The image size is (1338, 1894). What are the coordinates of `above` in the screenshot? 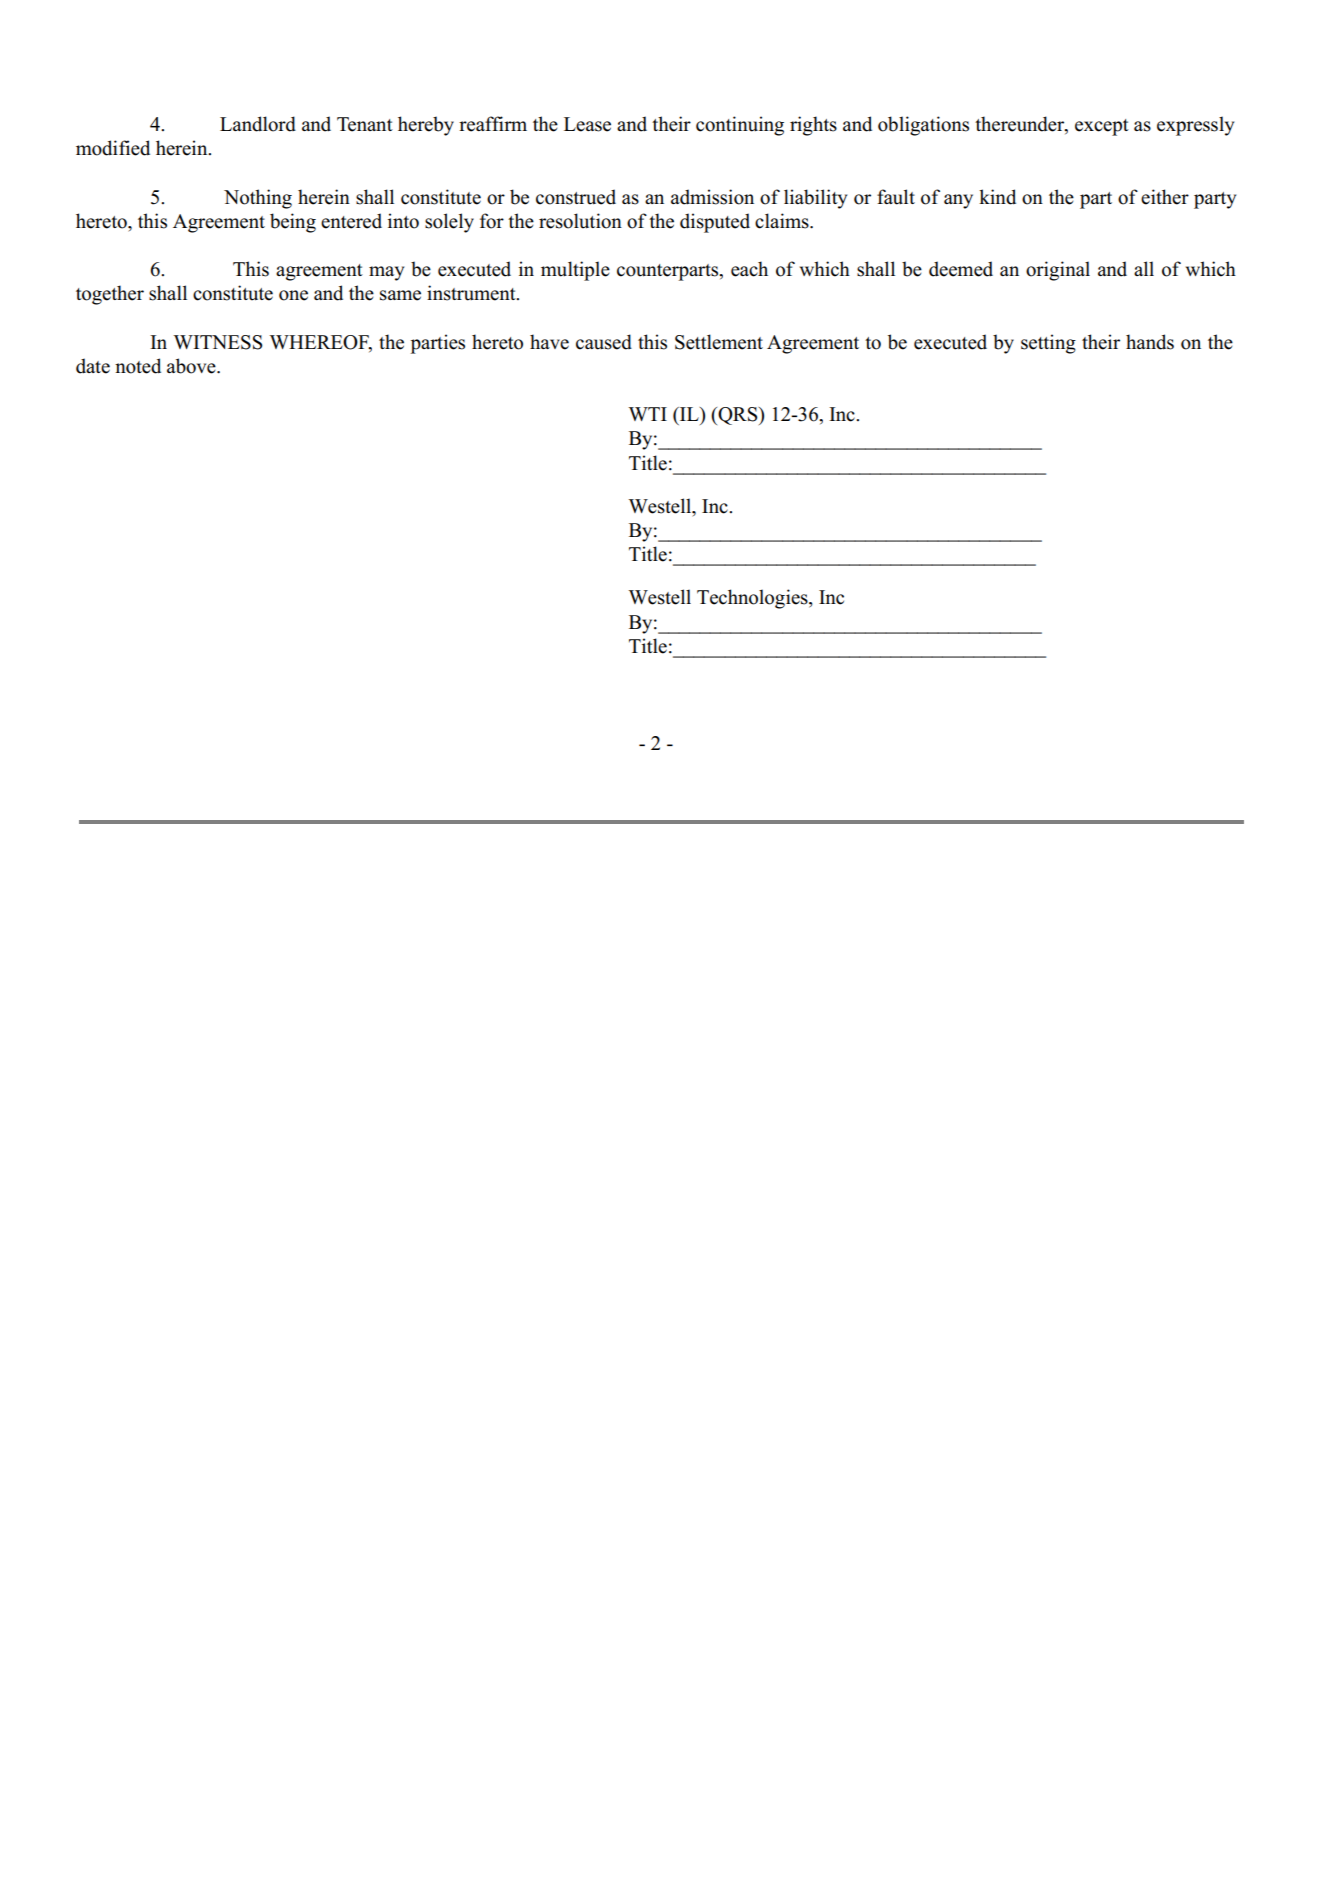 It's located at (192, 366).
